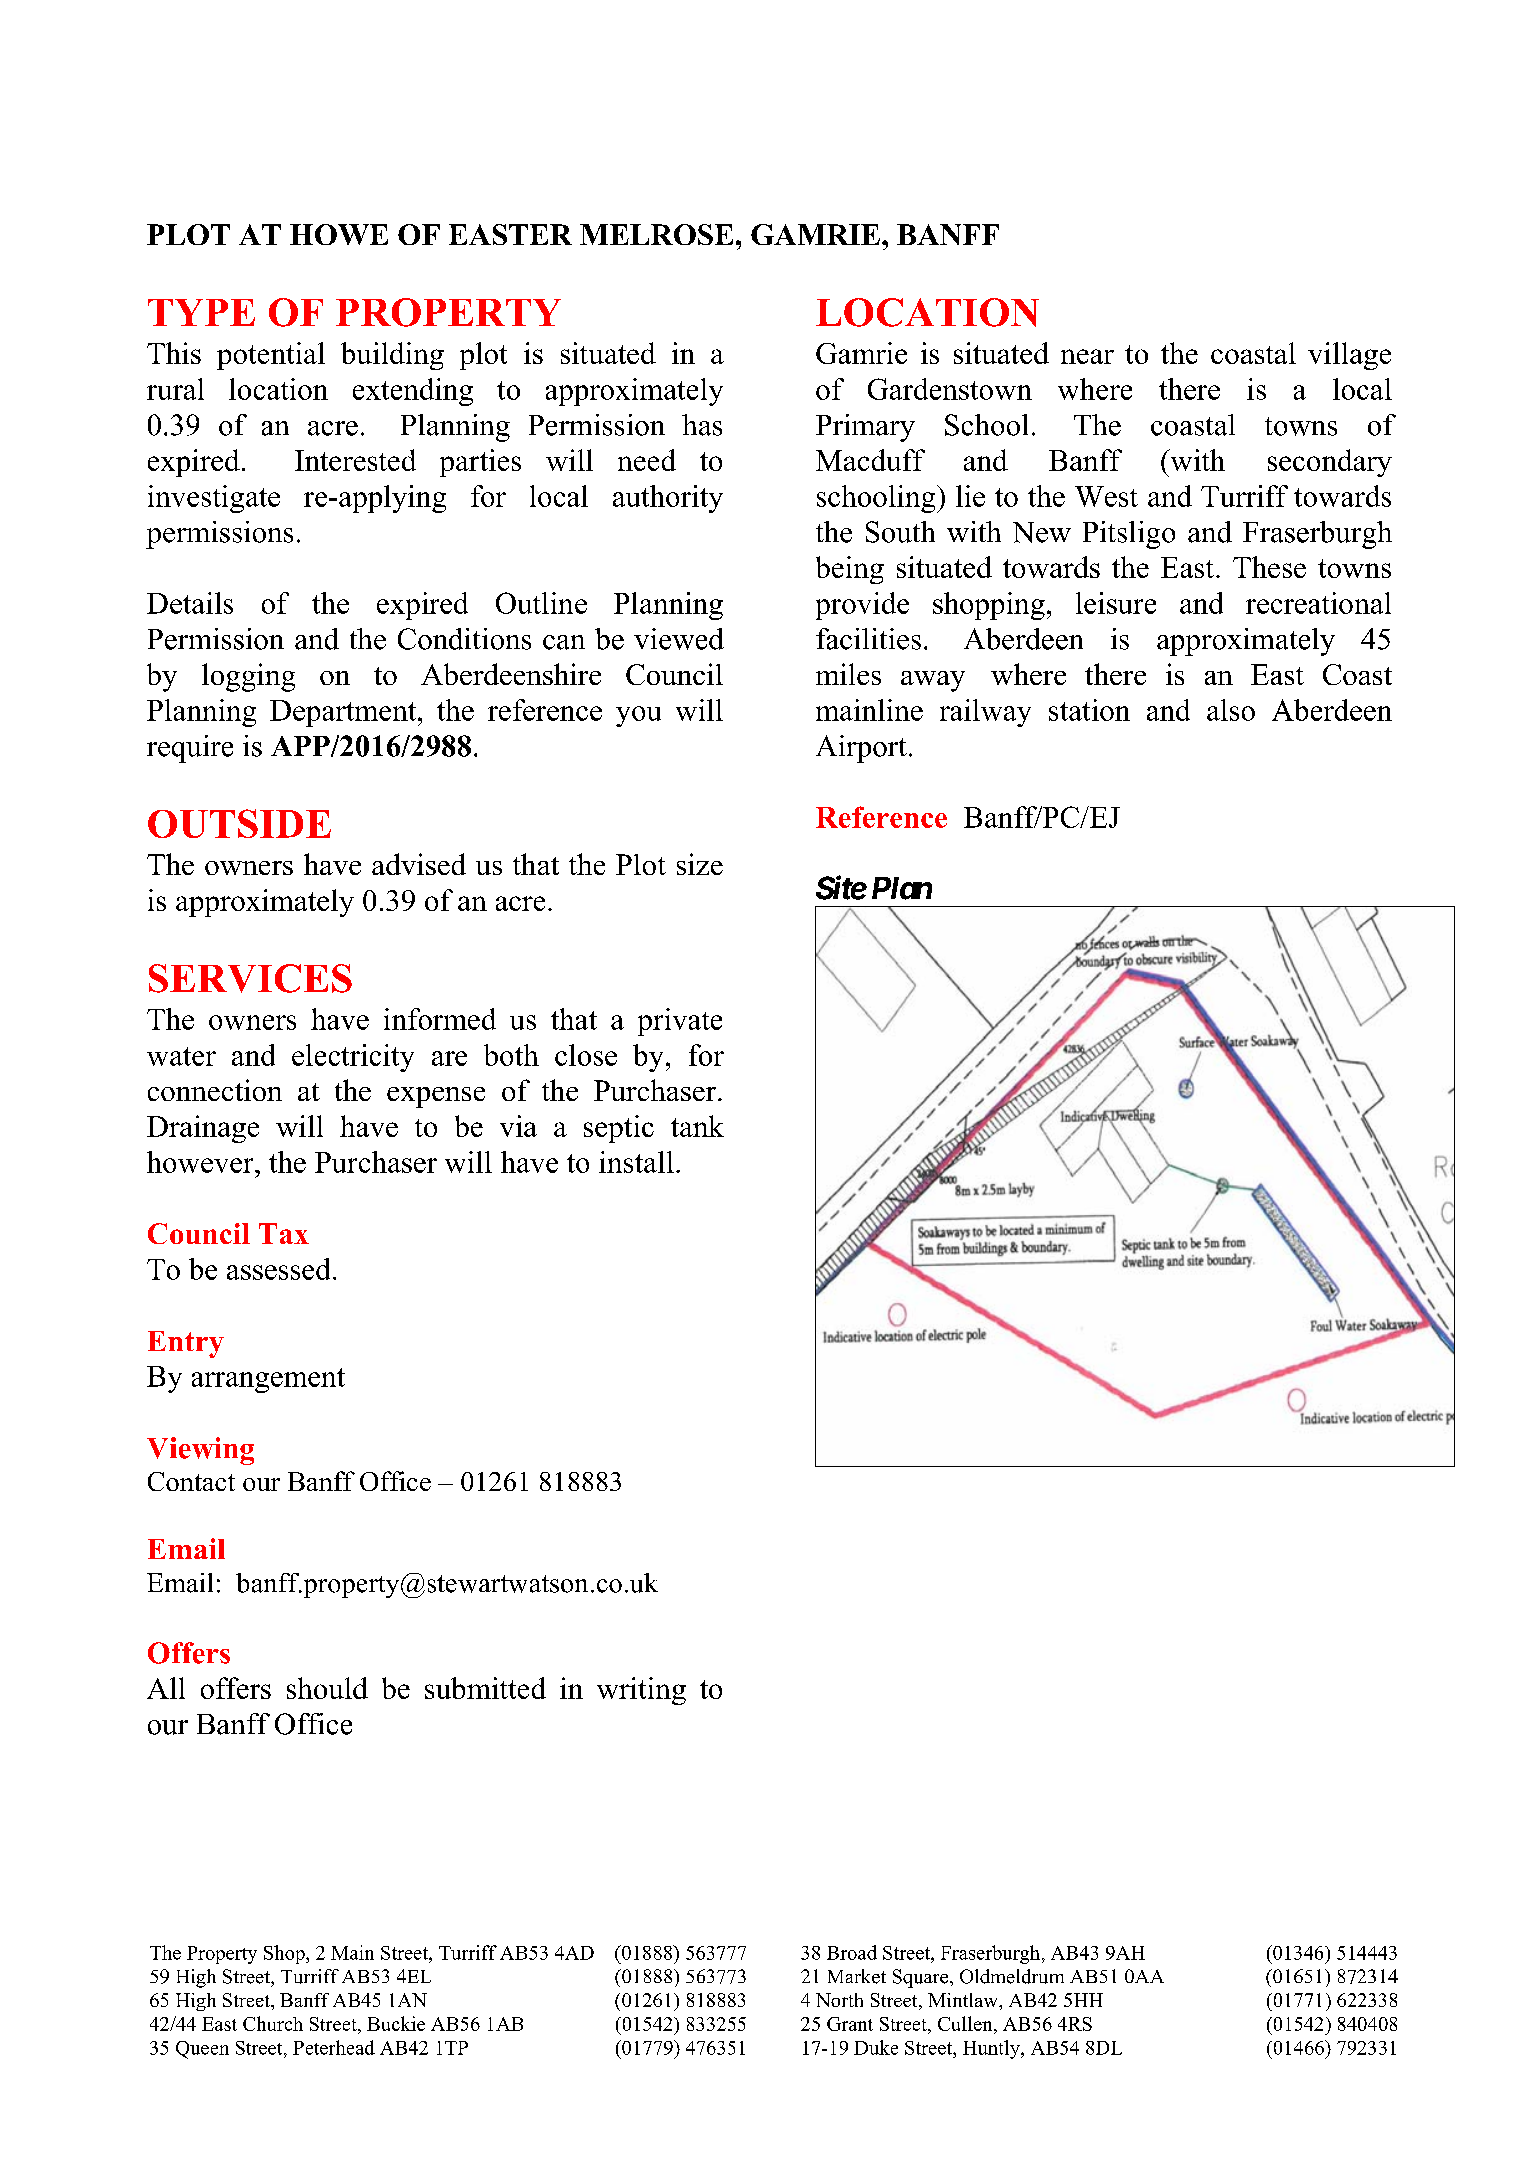  I want to click on potential, so click(271, 356).
